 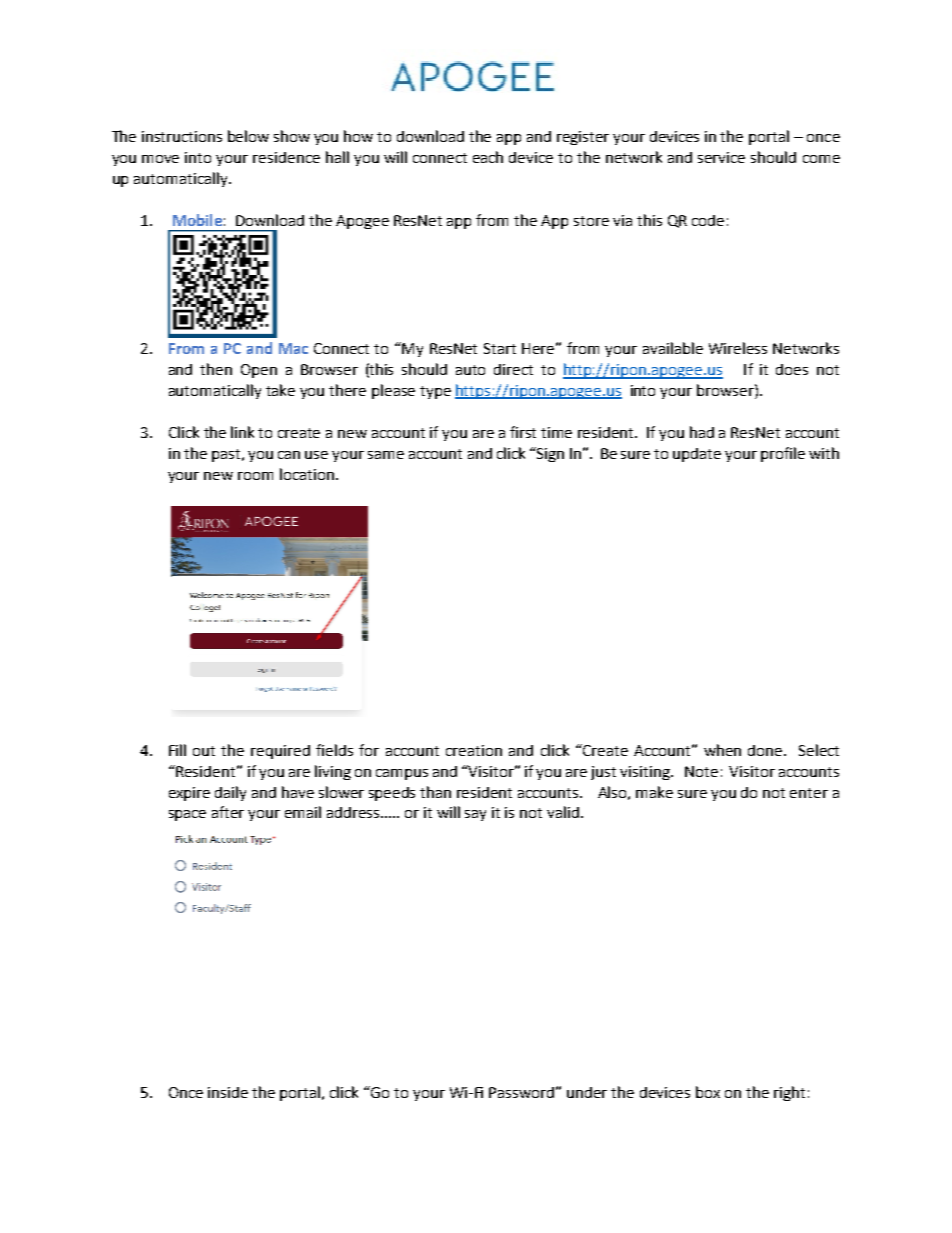 What do you see at coordinates (783, 454) in the screenshot?
I see `profile` at bounding box center [783, 454].
